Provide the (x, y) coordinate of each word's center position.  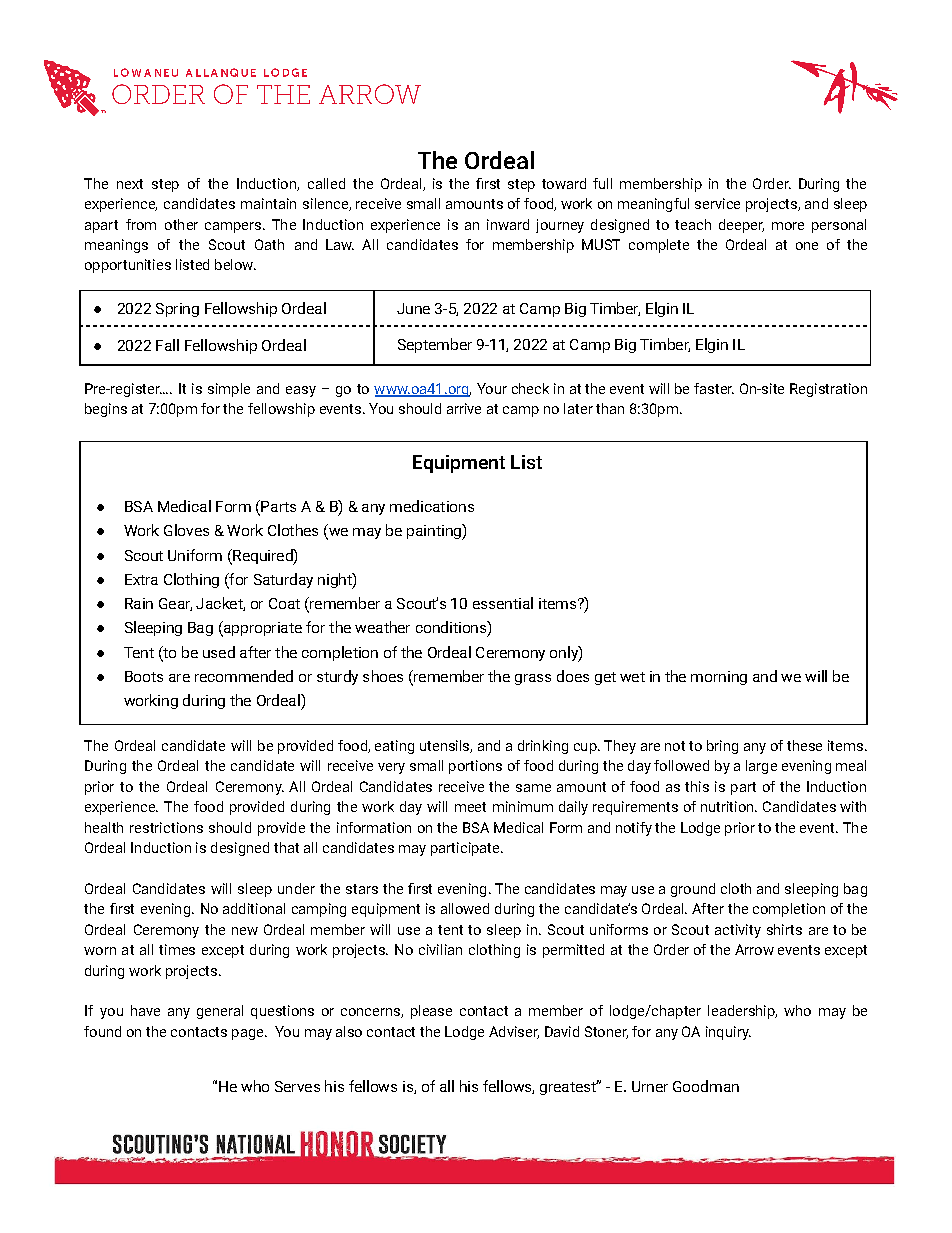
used (219, 652)
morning (719, 678)
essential (503, 603)
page (249, 1034)
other (181, 224)
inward (508, 224)
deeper (741, 226)
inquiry (728, 1033)
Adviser (514, 1032)
